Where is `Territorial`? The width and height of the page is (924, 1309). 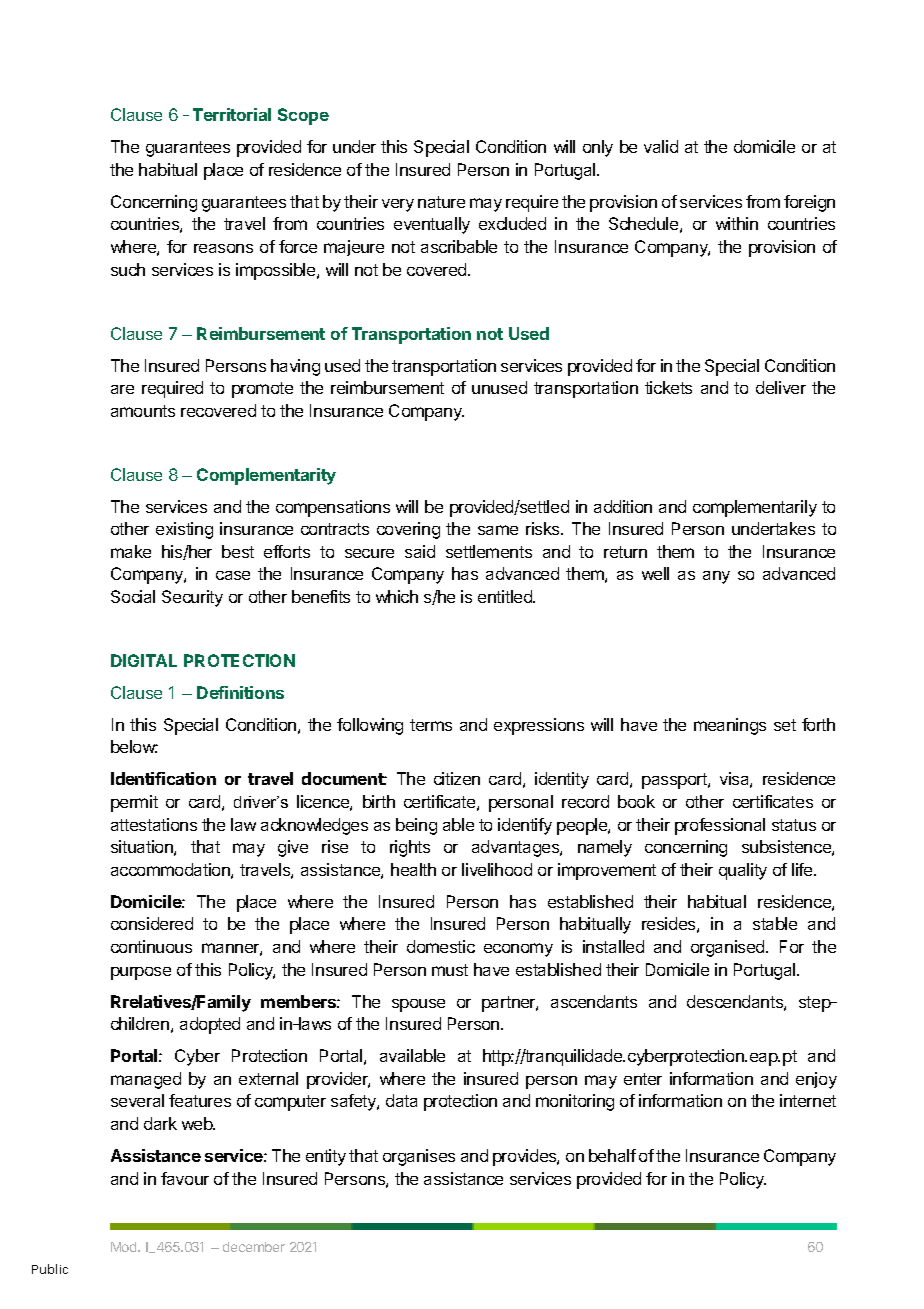 Territorial is located at coordinates (232, 114).
